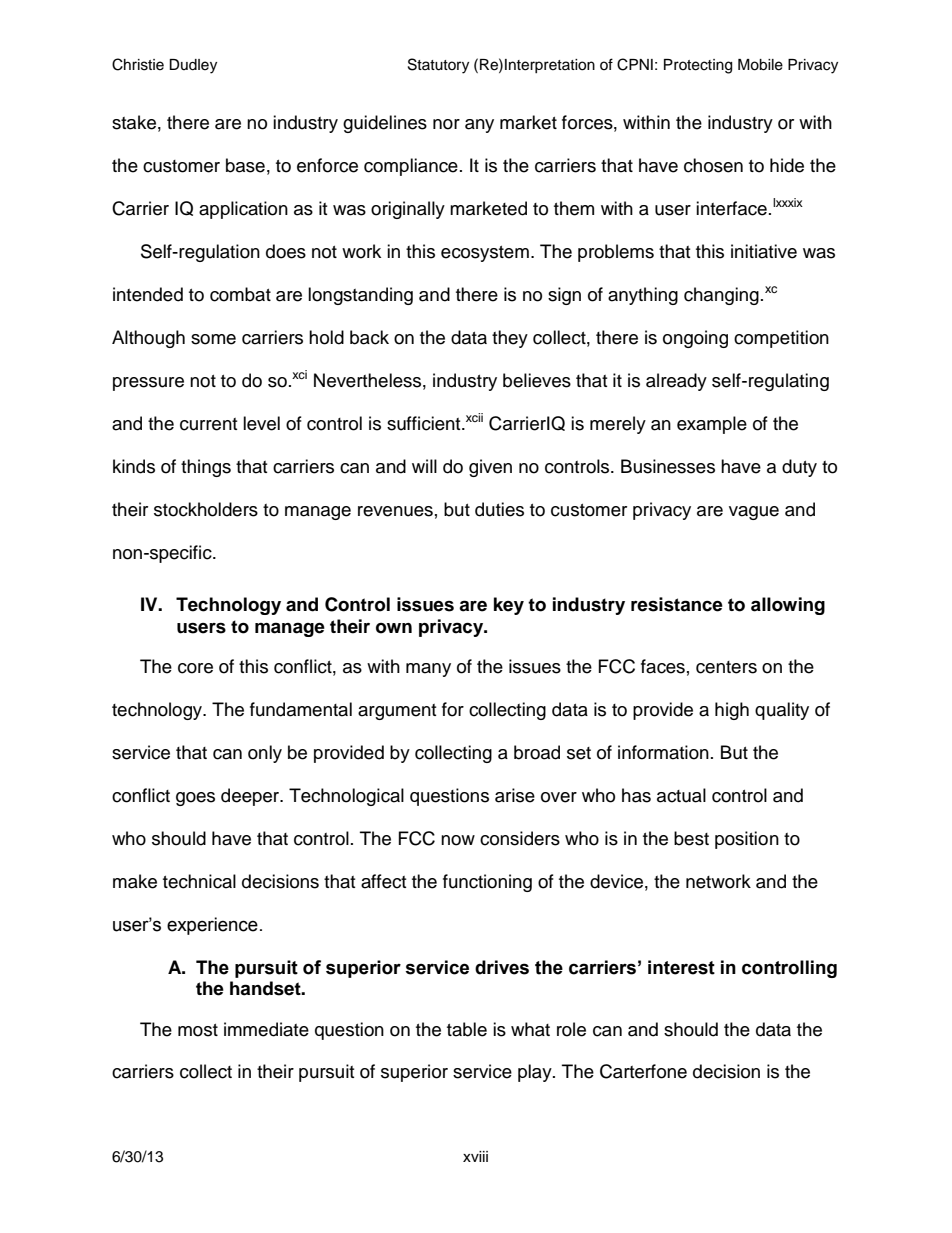  I want to click on ongoing, so click(695, 339).
